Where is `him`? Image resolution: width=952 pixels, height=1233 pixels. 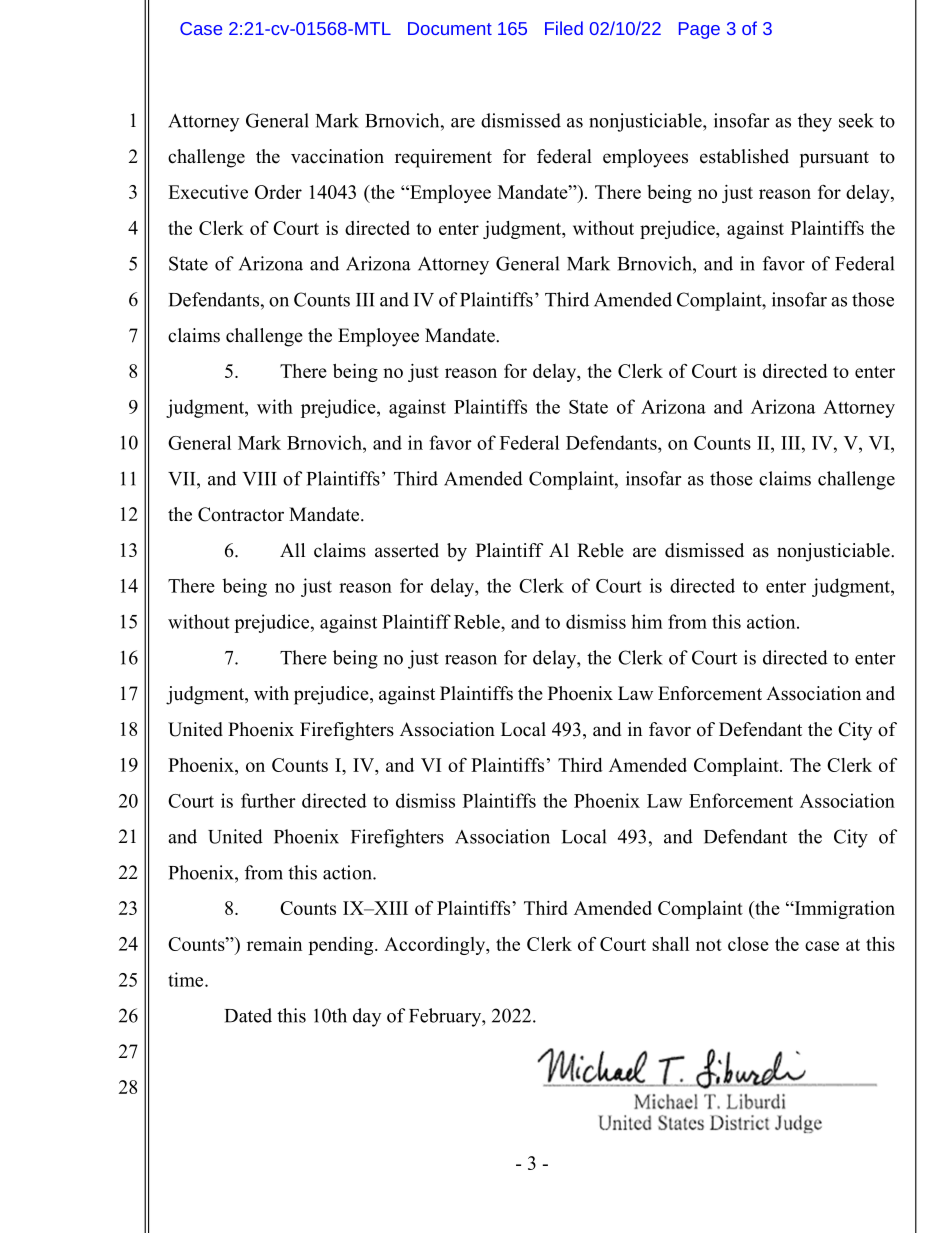 him is located at coordinates (647, 621).
